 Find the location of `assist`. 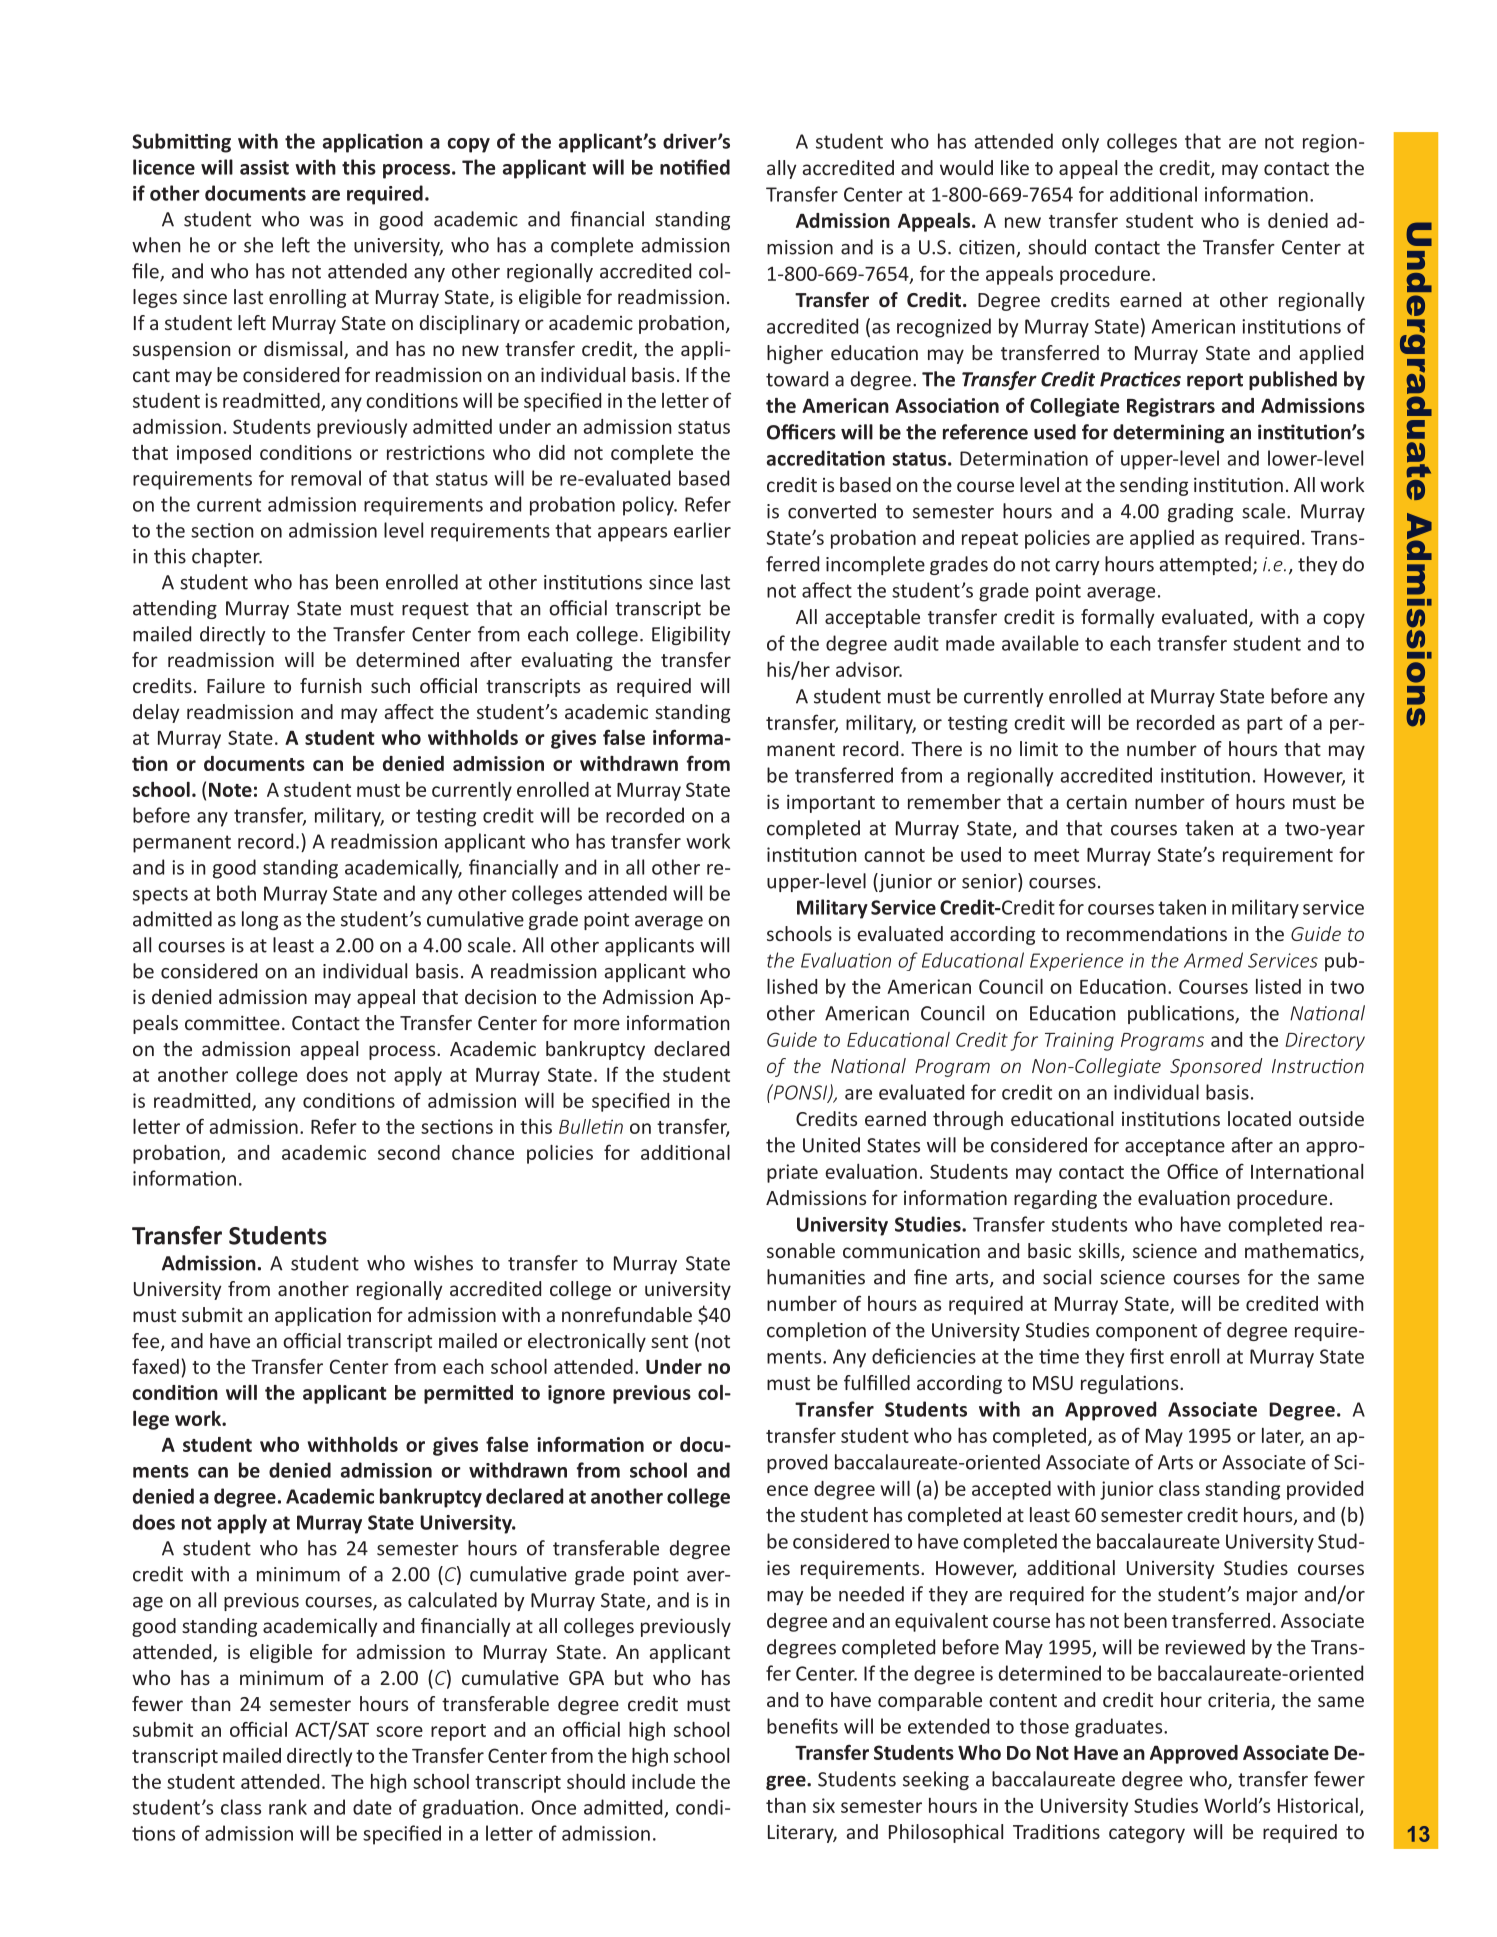

assist is located at coordinates (264, 167).
